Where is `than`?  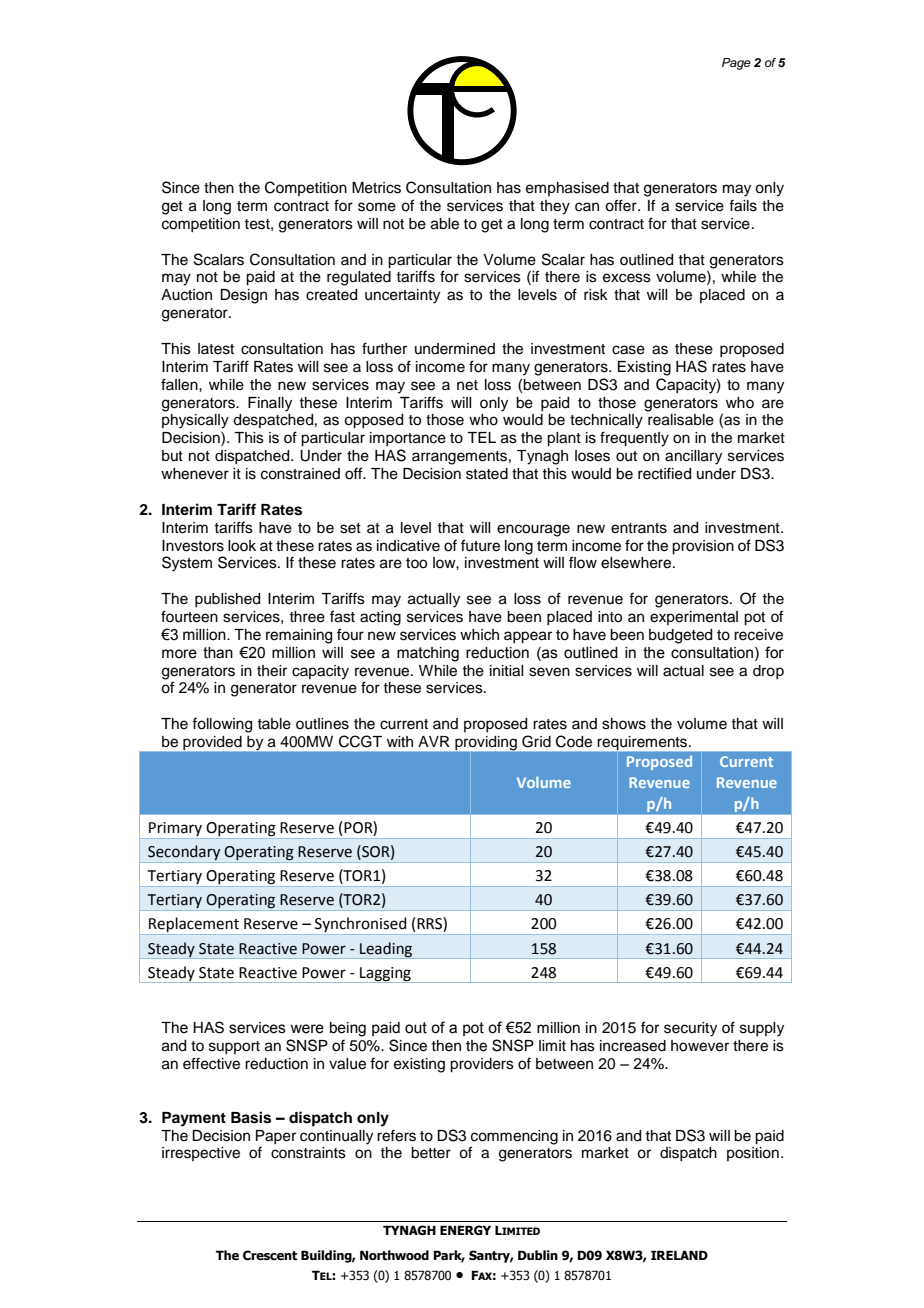
than is located at coordinates (218, 653).
